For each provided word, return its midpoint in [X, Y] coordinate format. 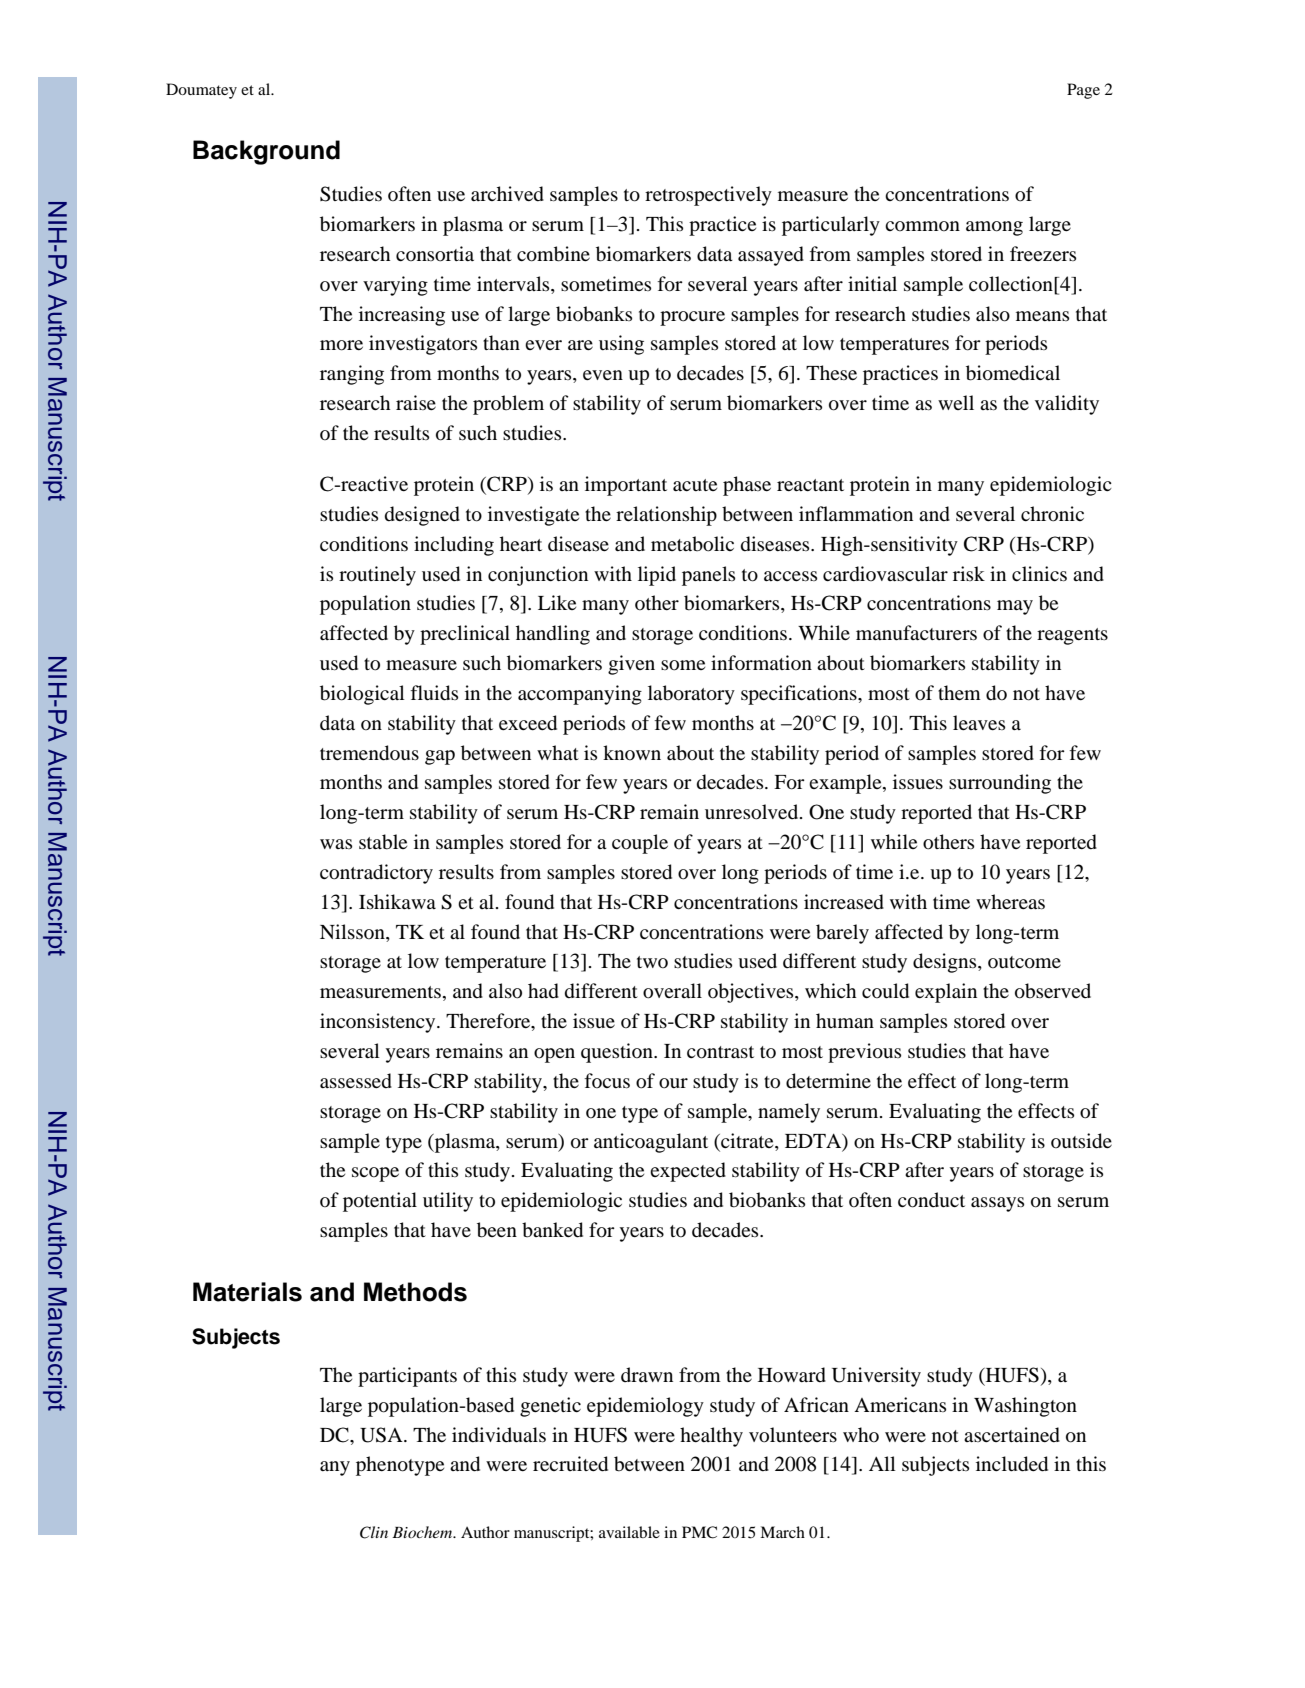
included [1012, 1464]
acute [695, 485]
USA [382, 1435]
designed [422, 516]
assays [997, 1204]
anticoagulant [651, 1143]
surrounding [1000, 784]
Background [266, 152]
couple [640, 844]
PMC [699, 1532]
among [994, 228]
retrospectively [708, 196]
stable [383, 842]
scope [375, 1174]
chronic [1052, 514]
